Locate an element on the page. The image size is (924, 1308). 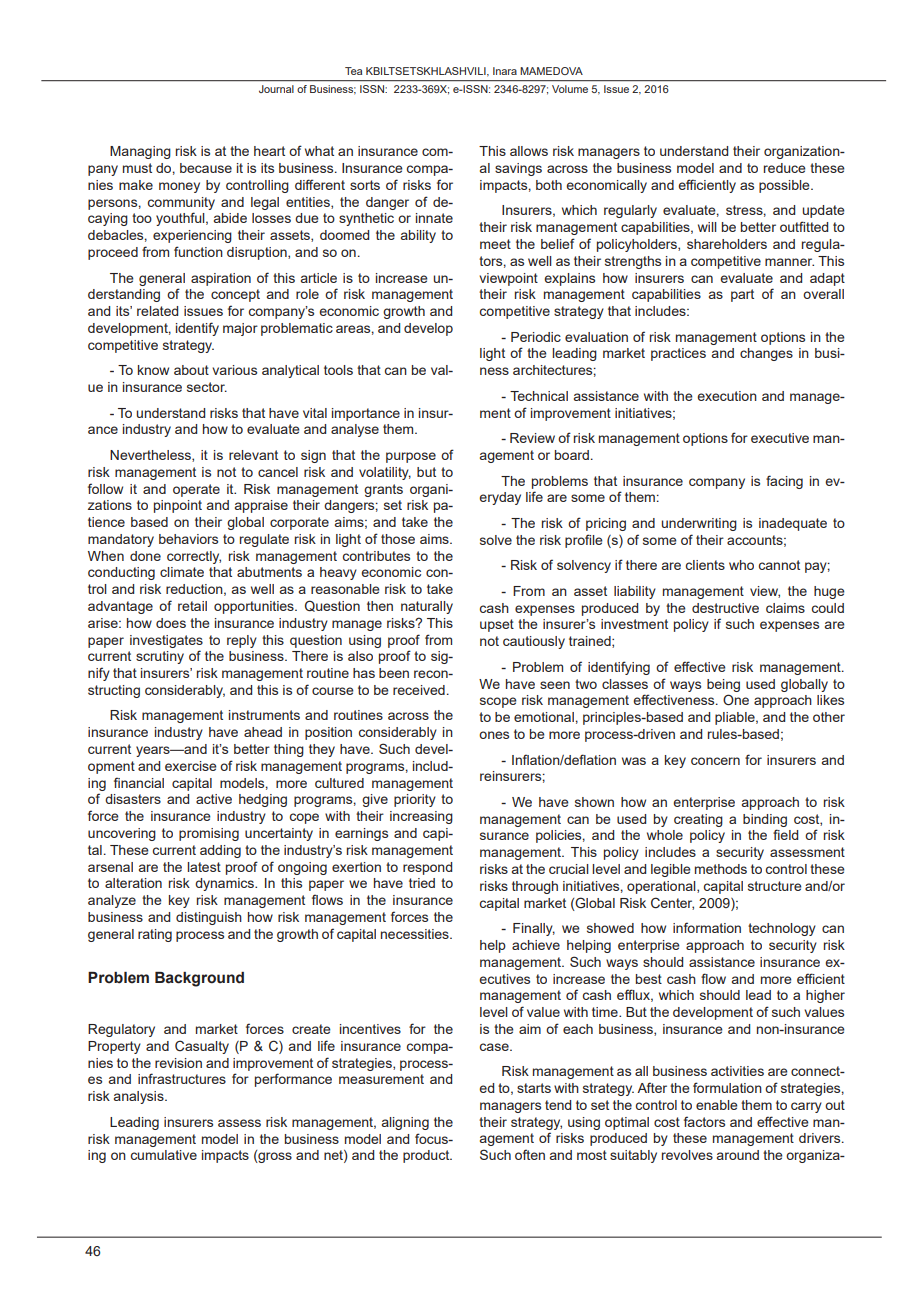
Inara is located at coordinates (505, 71).
